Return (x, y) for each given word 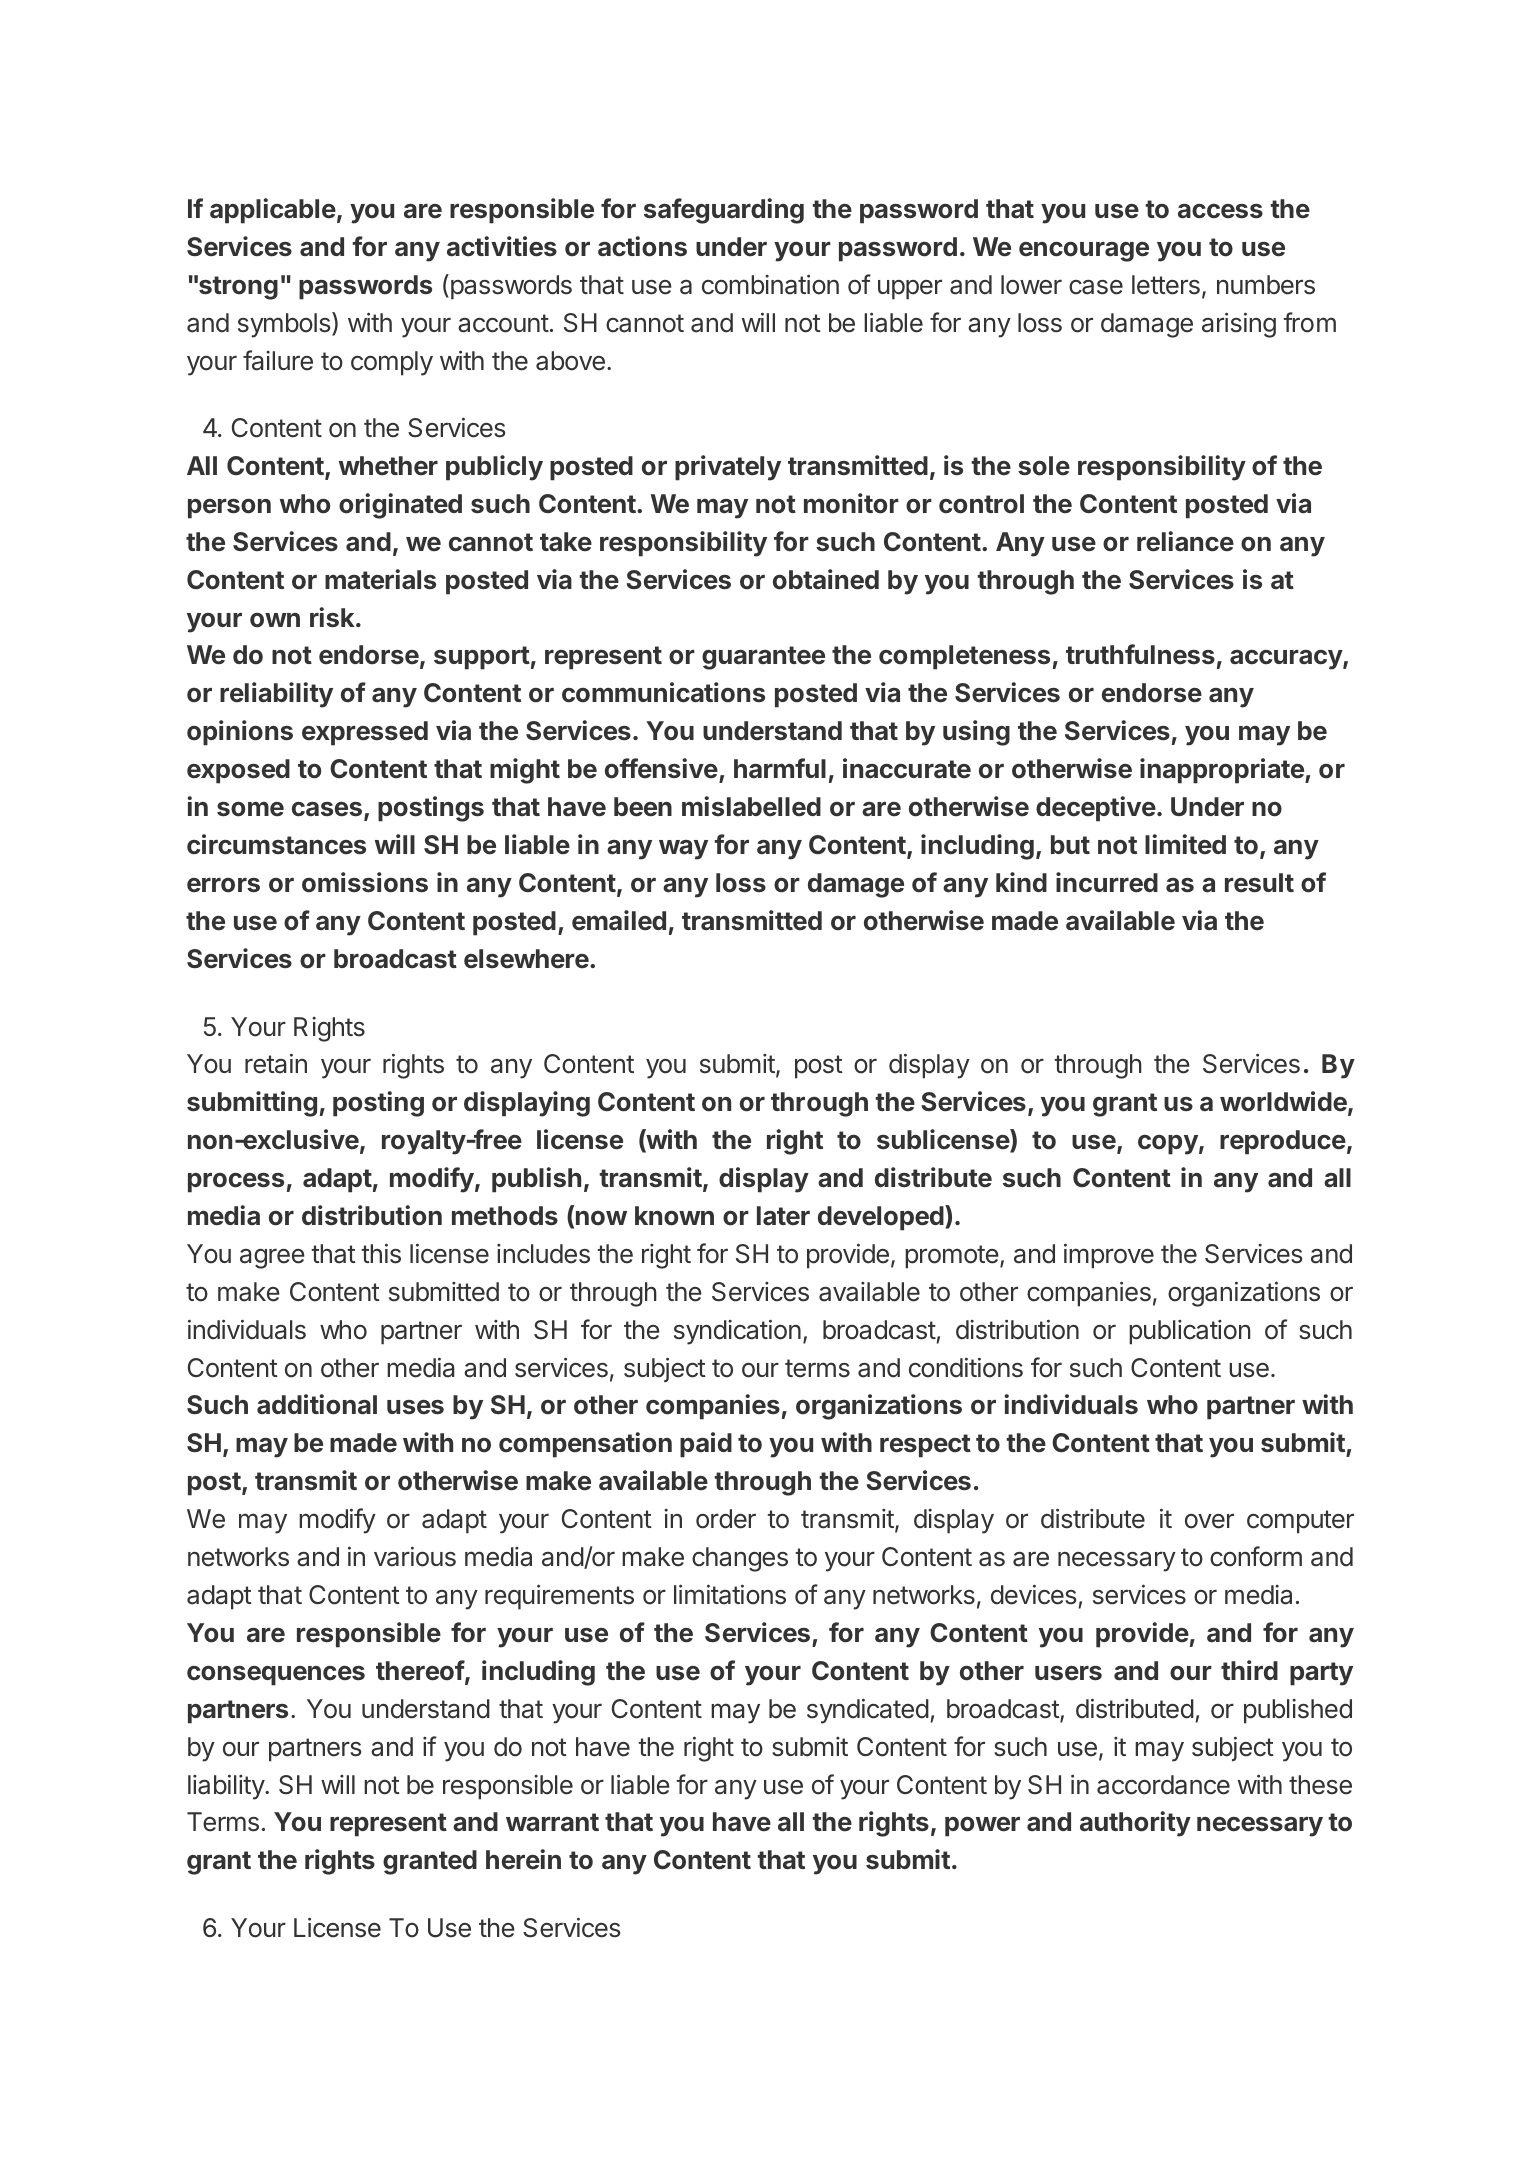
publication (1189, 1332)
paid (706, 1445)
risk (333, 617)
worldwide (1284, 1102)
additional (317, 1404)
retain (276, 1063)
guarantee (763, 658)
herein (523, 1859)
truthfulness (1140, 654)
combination (770, 284)
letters (1166, 285)
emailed (619, 920)
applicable (273, 211)
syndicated (868, 1711)
